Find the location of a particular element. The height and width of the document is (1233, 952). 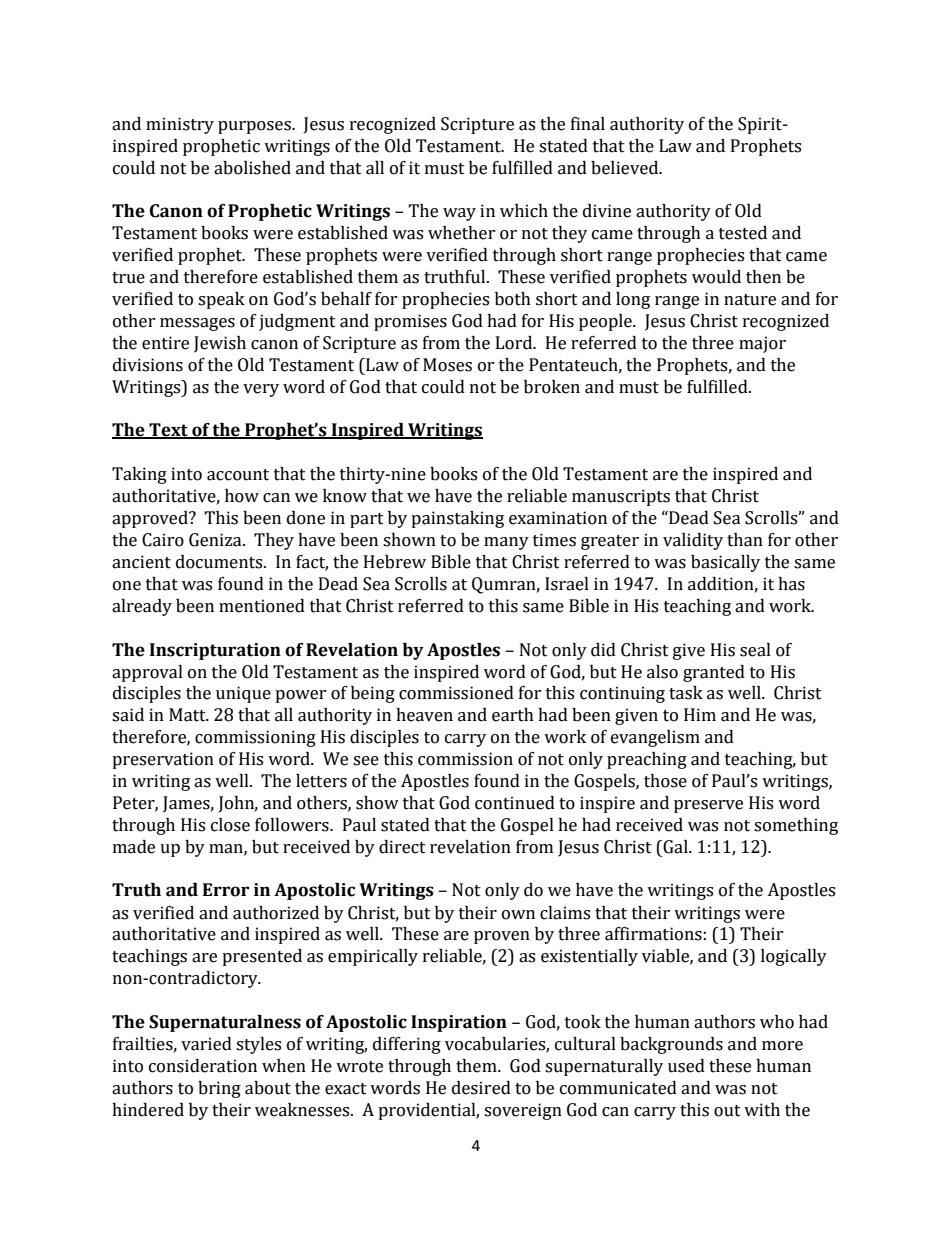

believed is located at coordinates (626, 168).
